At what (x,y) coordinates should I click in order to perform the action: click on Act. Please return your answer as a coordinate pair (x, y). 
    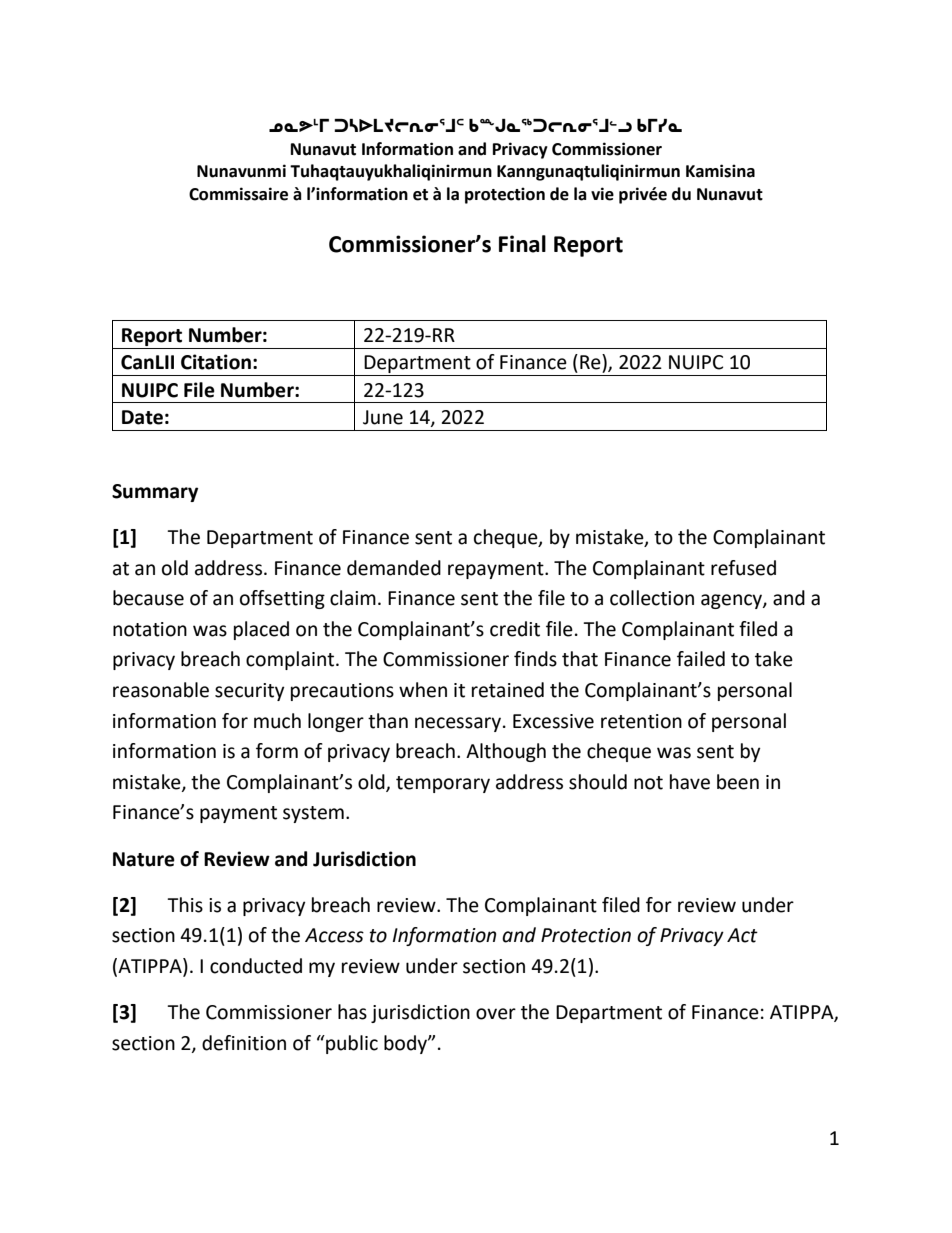
    Looking at the image, I should click on (742, 935).
